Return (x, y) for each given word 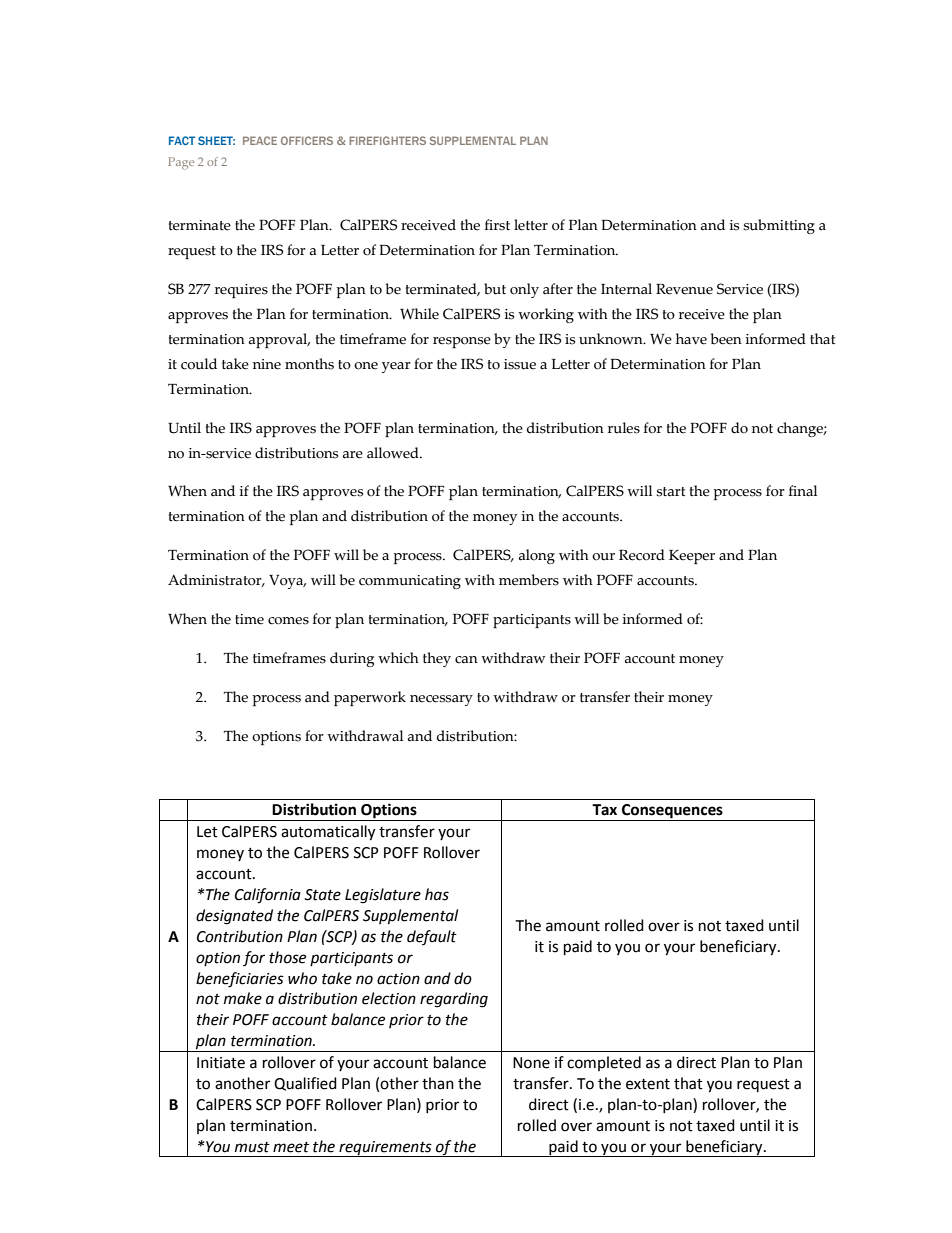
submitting (779, 226)
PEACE (260, 140)
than (438, 1083)
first (497, 225)
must (252, 1147)
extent (648, 1084)
